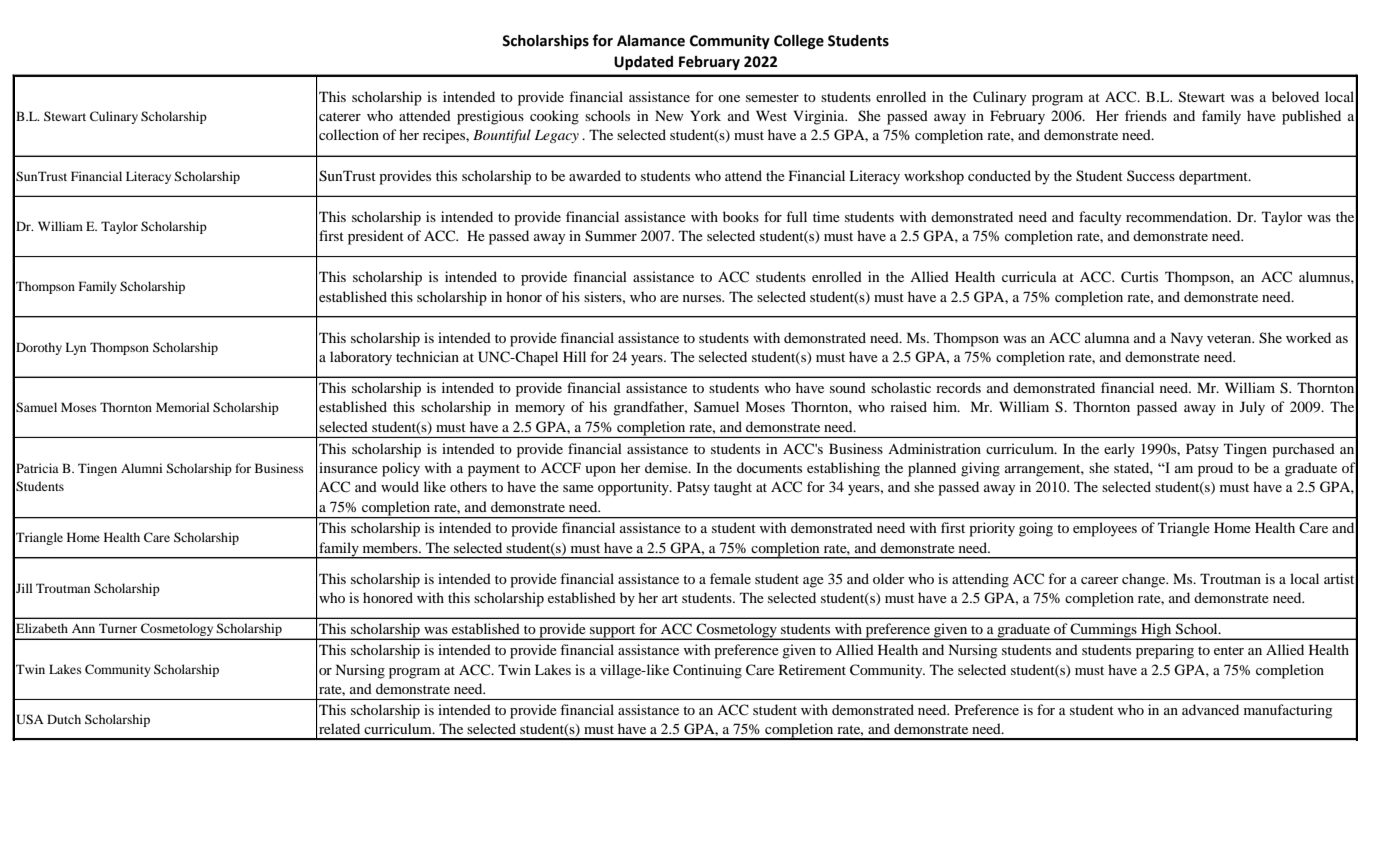 The height and width of the document is (850, 1400). What do you see at coordinates (1295, 96) in the document?
I see `beloved` at bounding box center [1295, 96].
